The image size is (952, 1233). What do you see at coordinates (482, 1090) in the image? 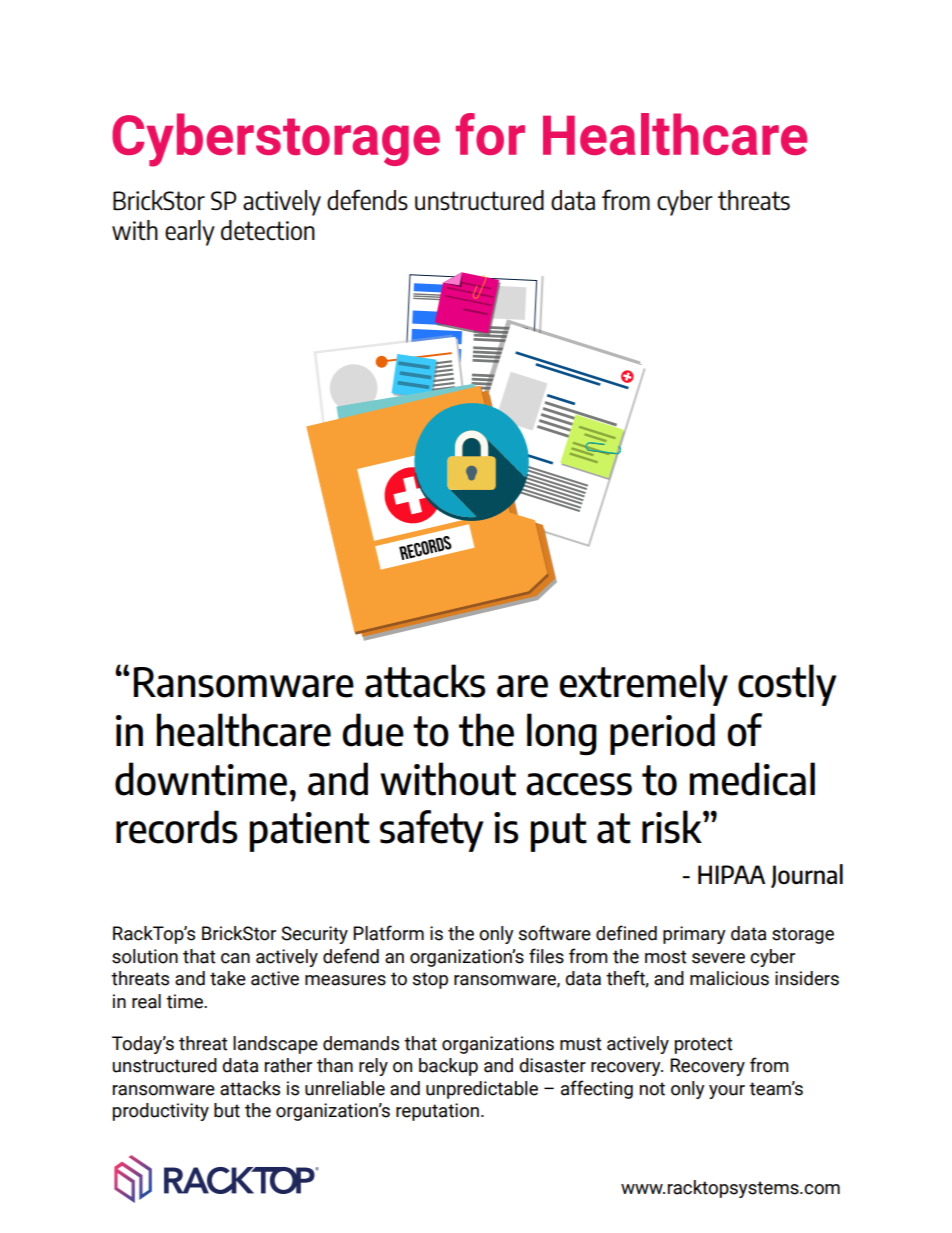
I see `unpredictable` at bounding box center [482, 1090].
